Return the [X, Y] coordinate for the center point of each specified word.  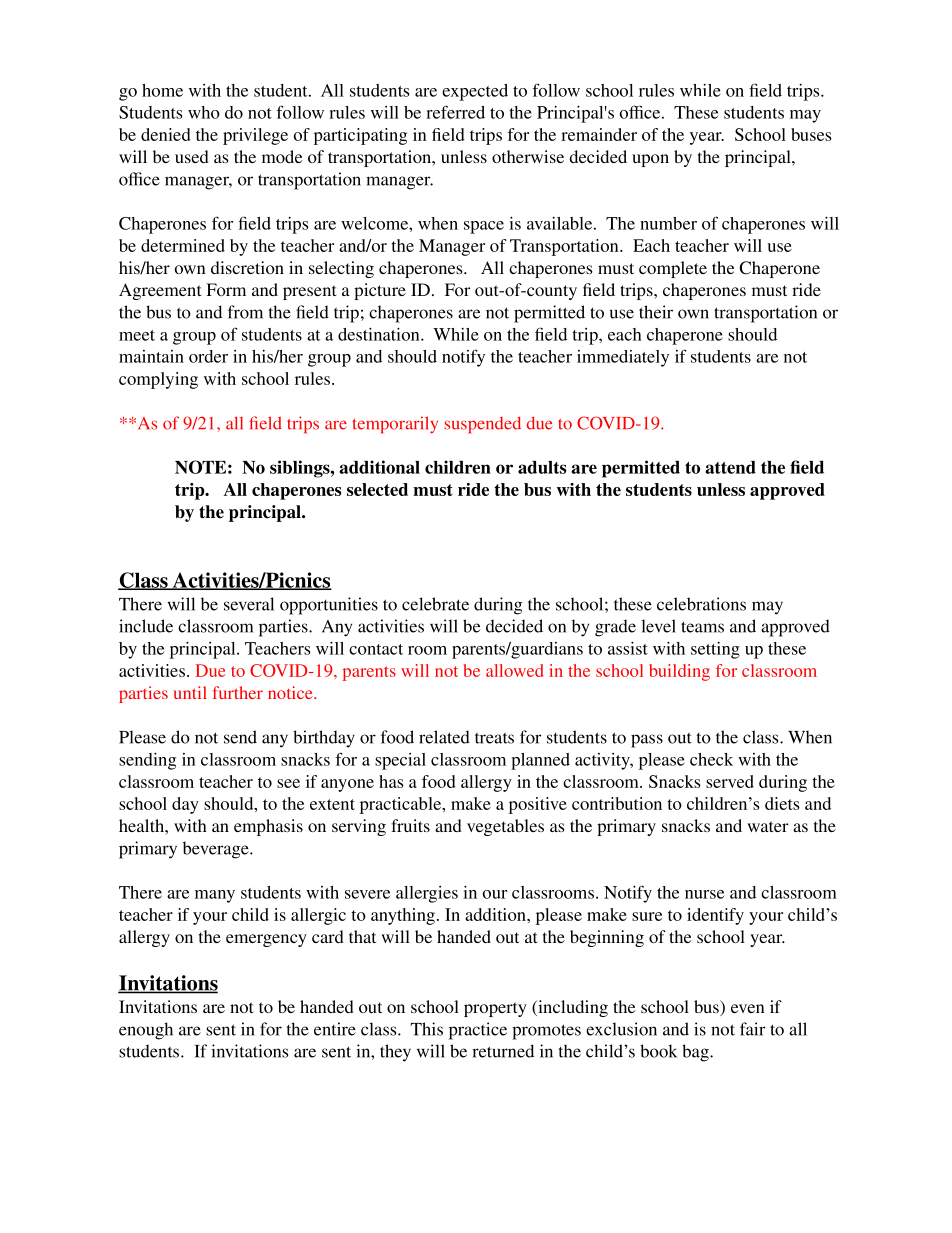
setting [715, 650]
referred [455, 112]
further [238, 692]
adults [542, 467]
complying [158, 380]
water [767, 826]
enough [146, 1031]
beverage [217, 850]
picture [380, 291]
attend [730, 467]
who [204, 112]
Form [226, 289]
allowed [515, 670]
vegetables [505, 827]
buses [811, 134]
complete [673, 269]
